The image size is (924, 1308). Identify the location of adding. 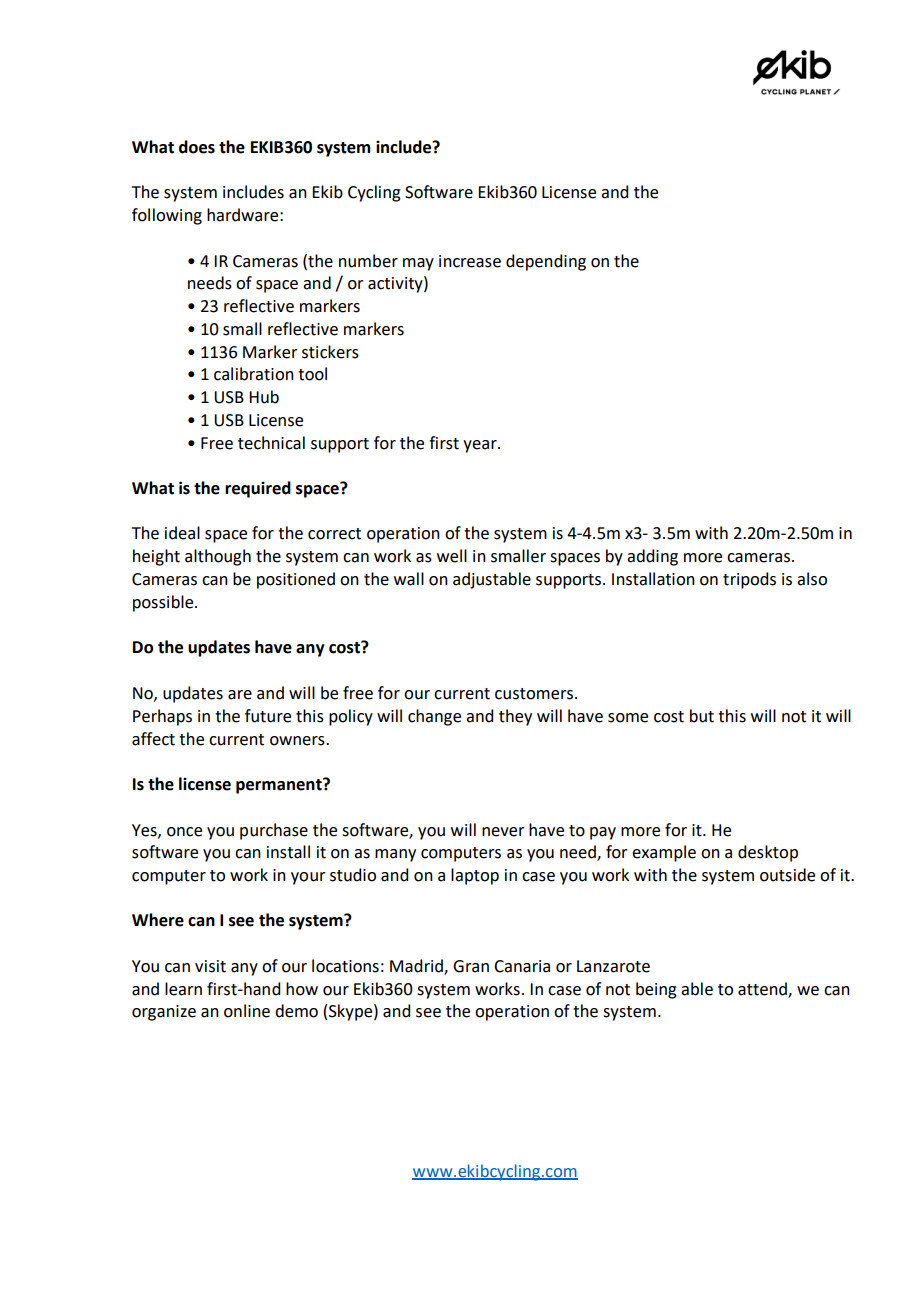
(652, 557).
